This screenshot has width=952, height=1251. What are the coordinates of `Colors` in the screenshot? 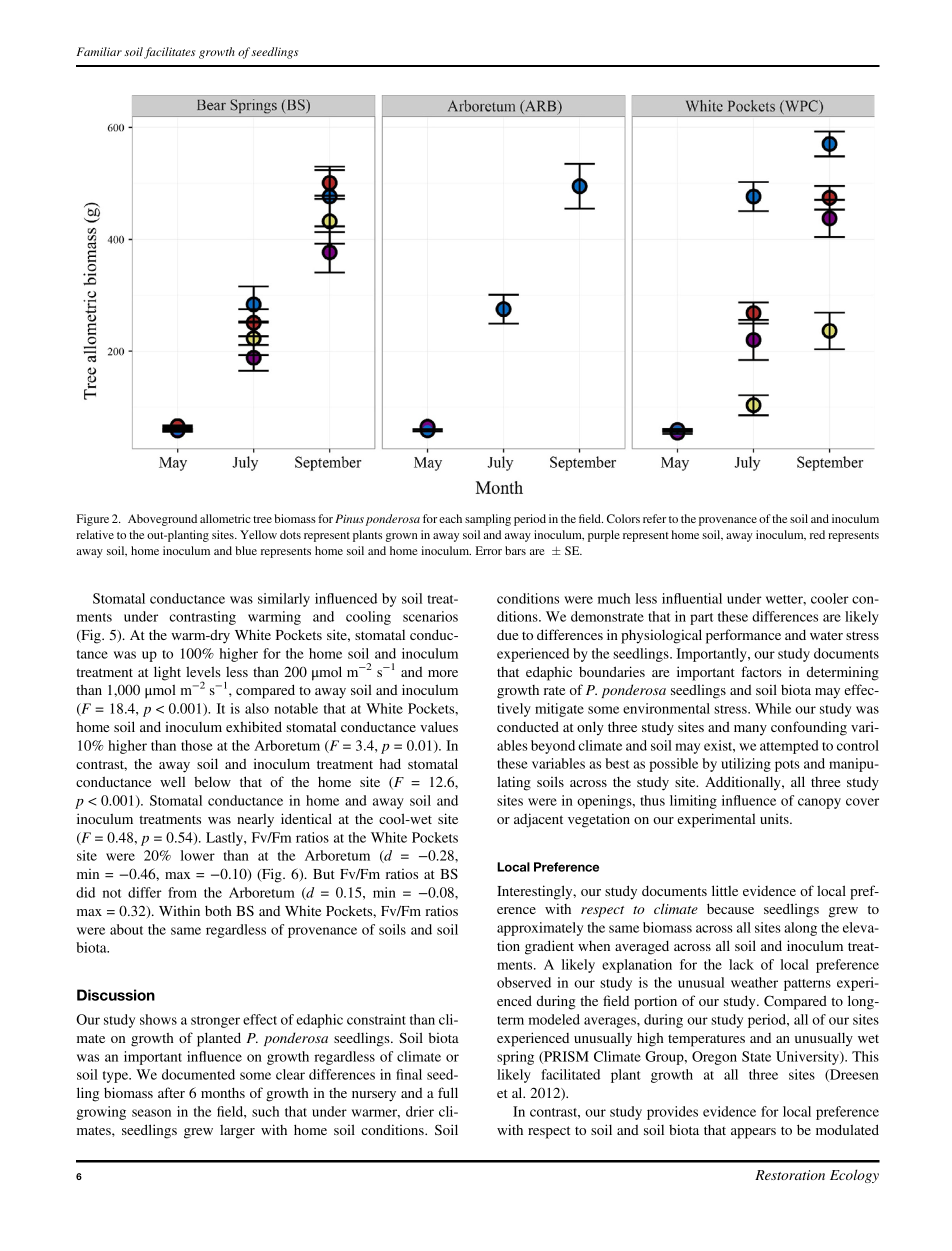 It's located at (623, 518).
